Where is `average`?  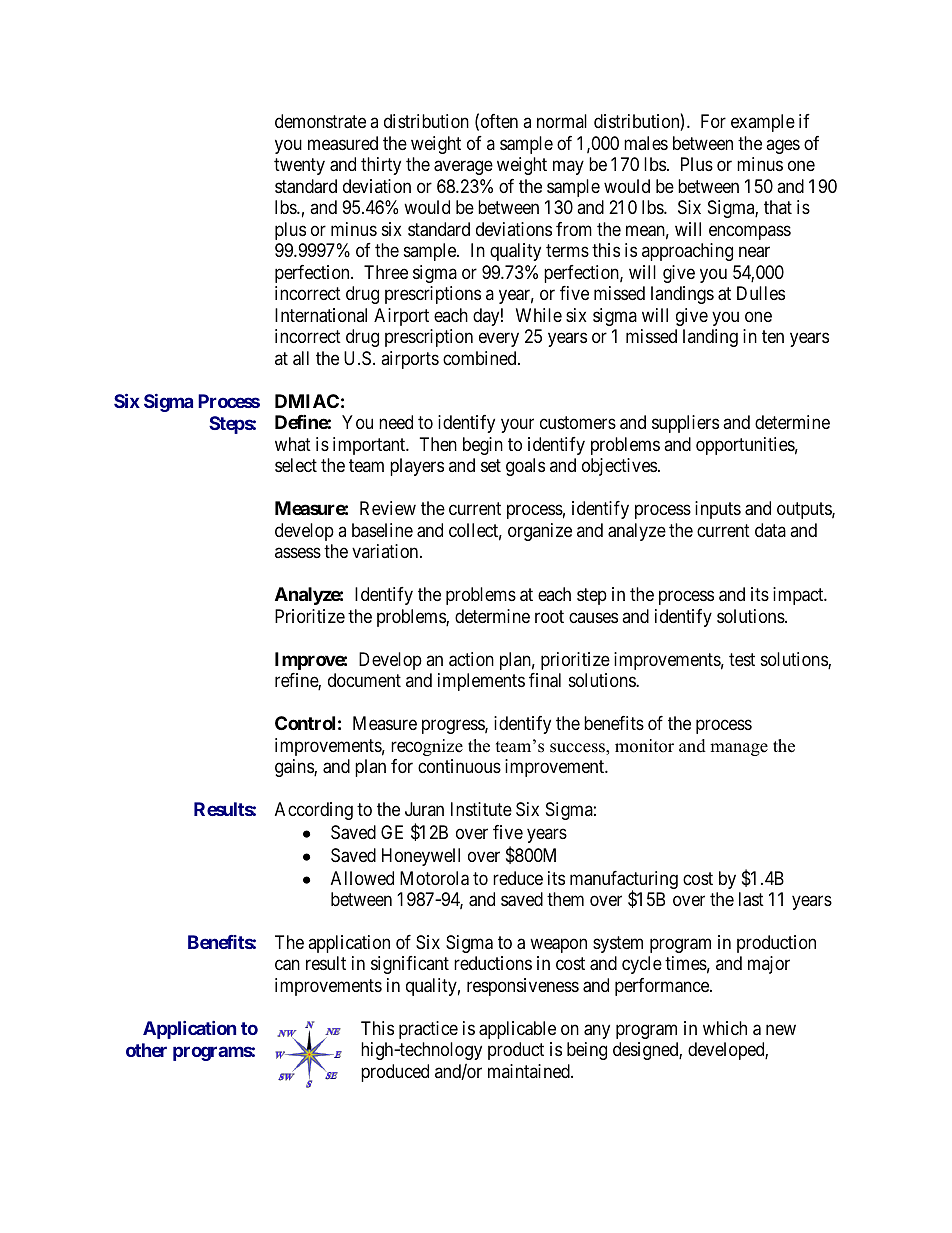 average is located at coordinates (463, 168).
